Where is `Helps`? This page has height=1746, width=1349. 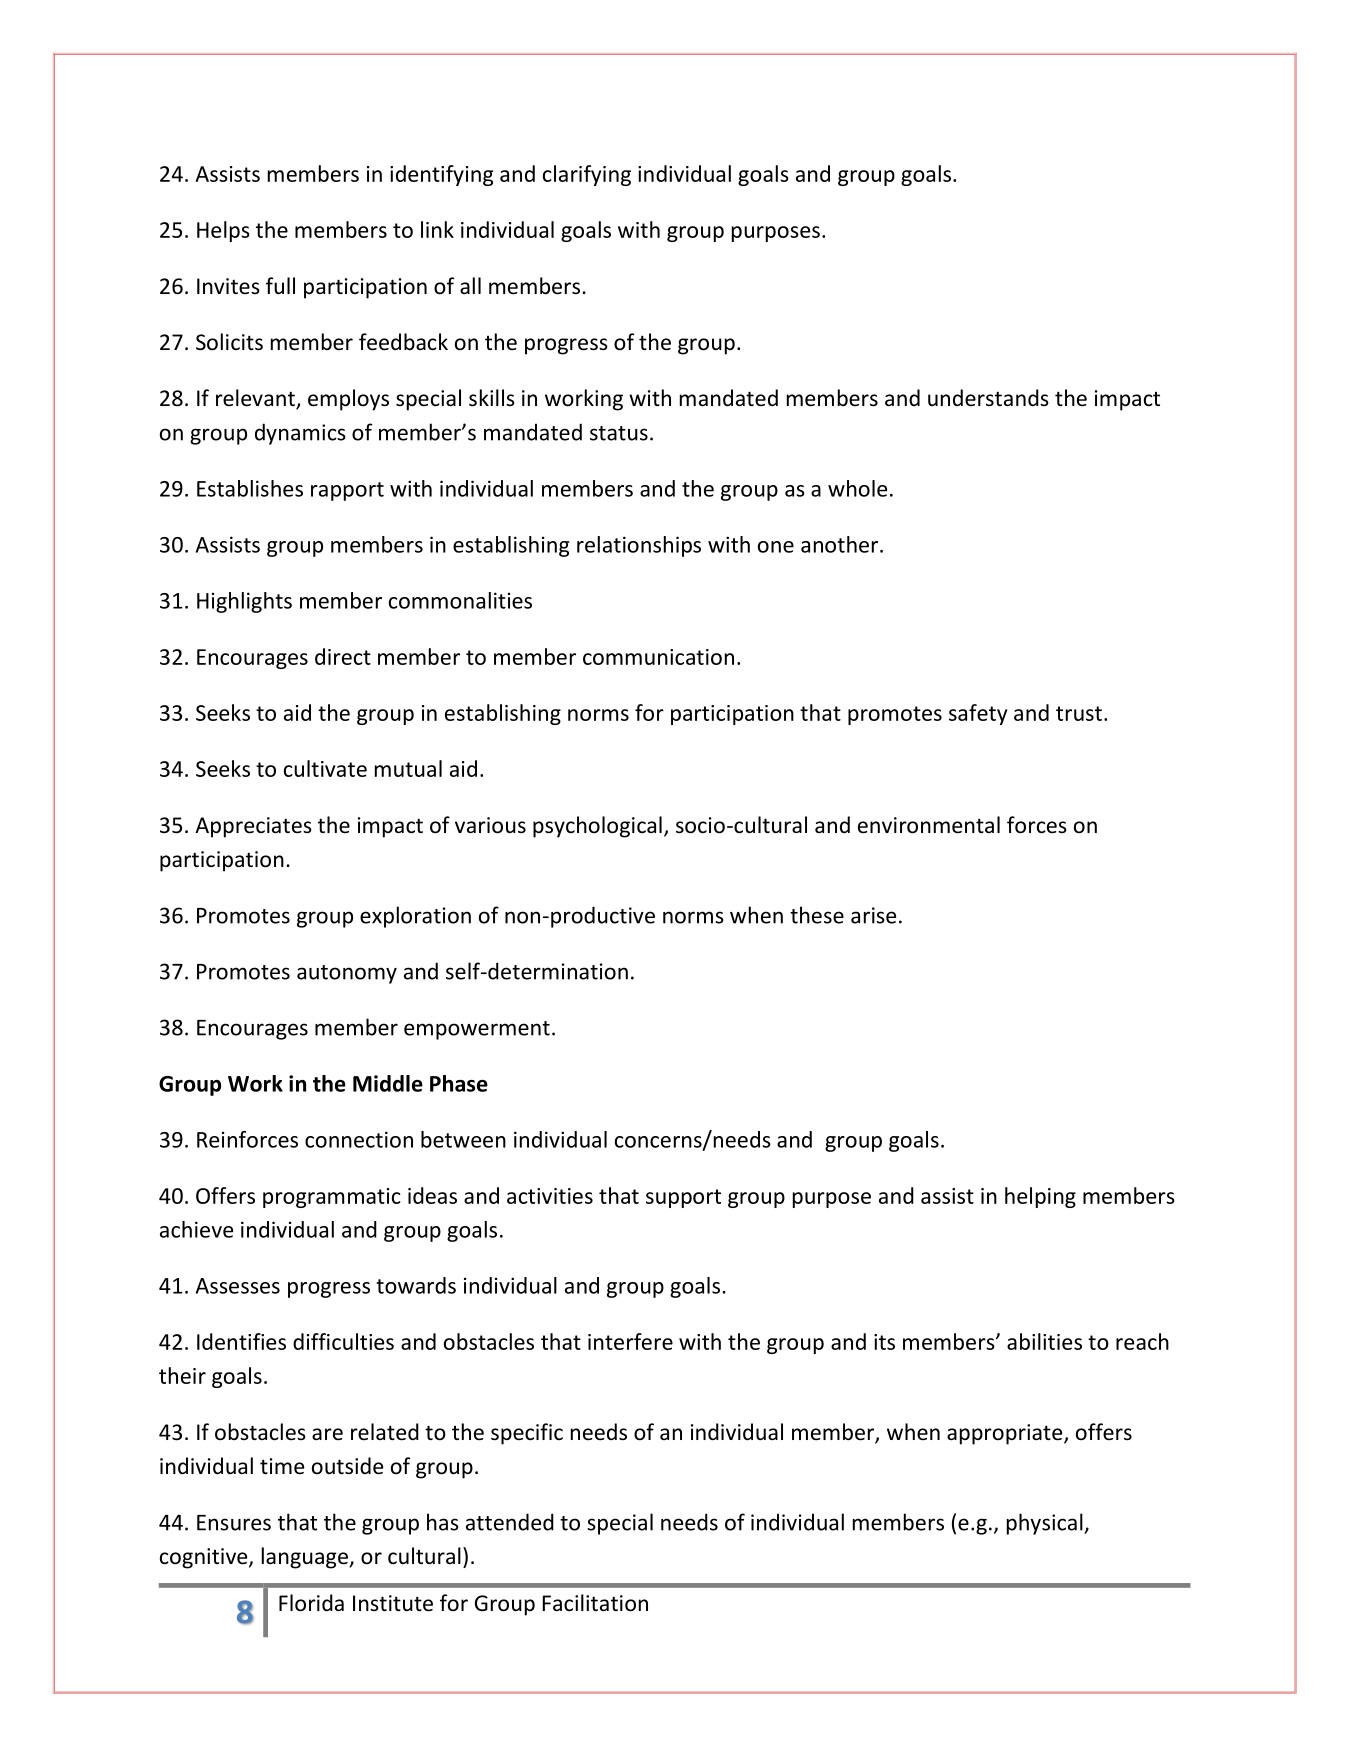 Helps is located at coordinates (223, 231).
